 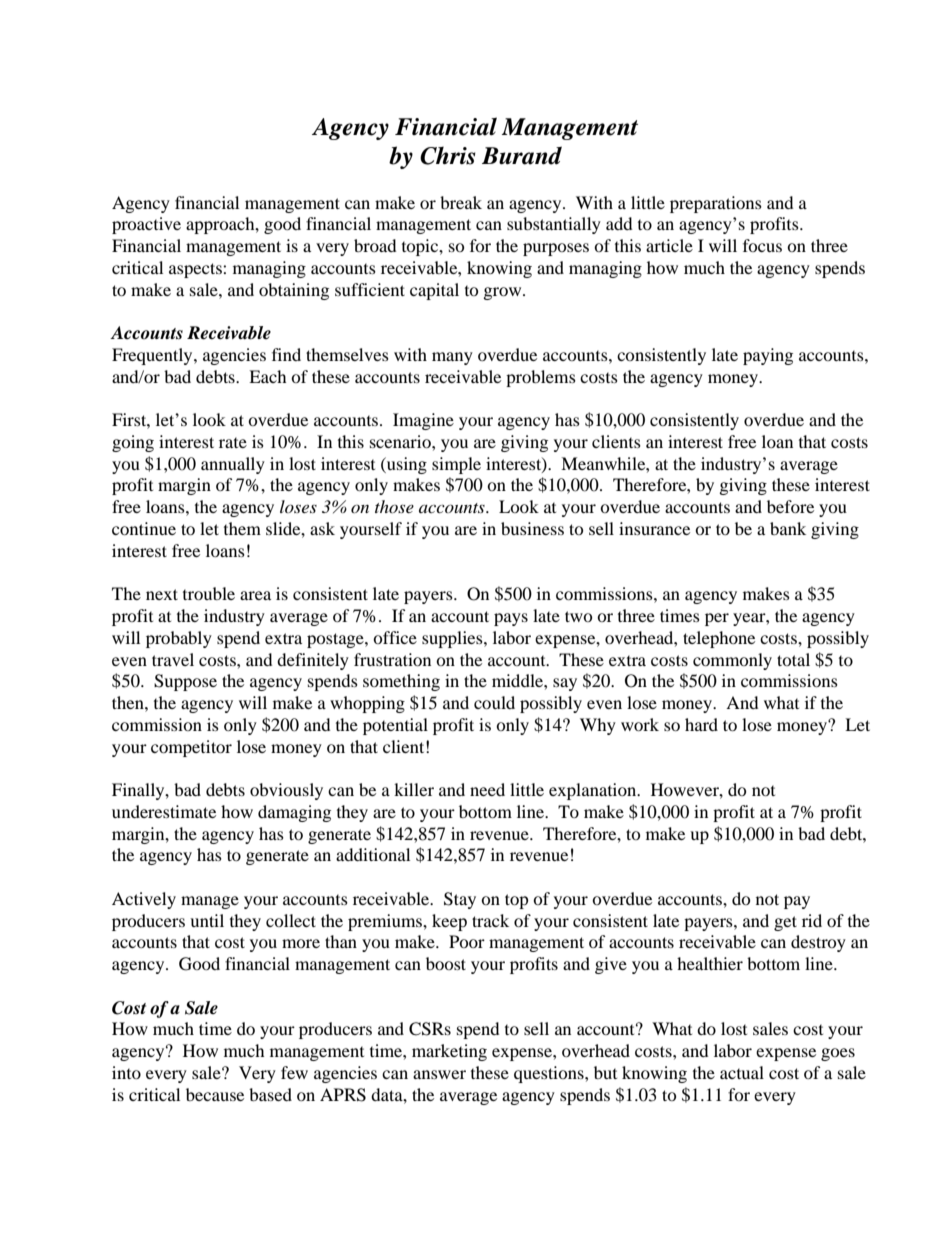 I want to click on Stay, so click(x=460, y=900).
